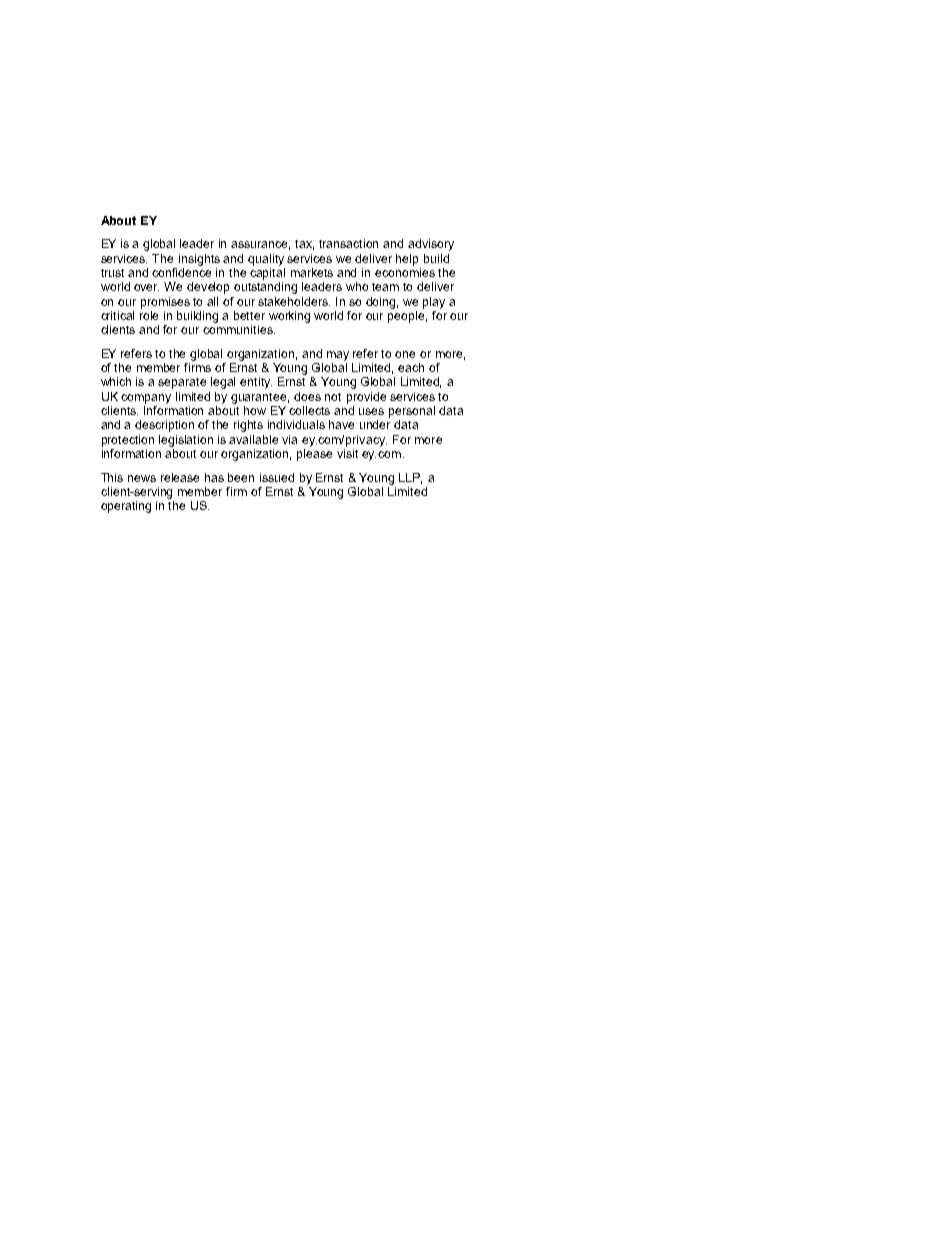  I want to click on doing, so click(382, 303).
